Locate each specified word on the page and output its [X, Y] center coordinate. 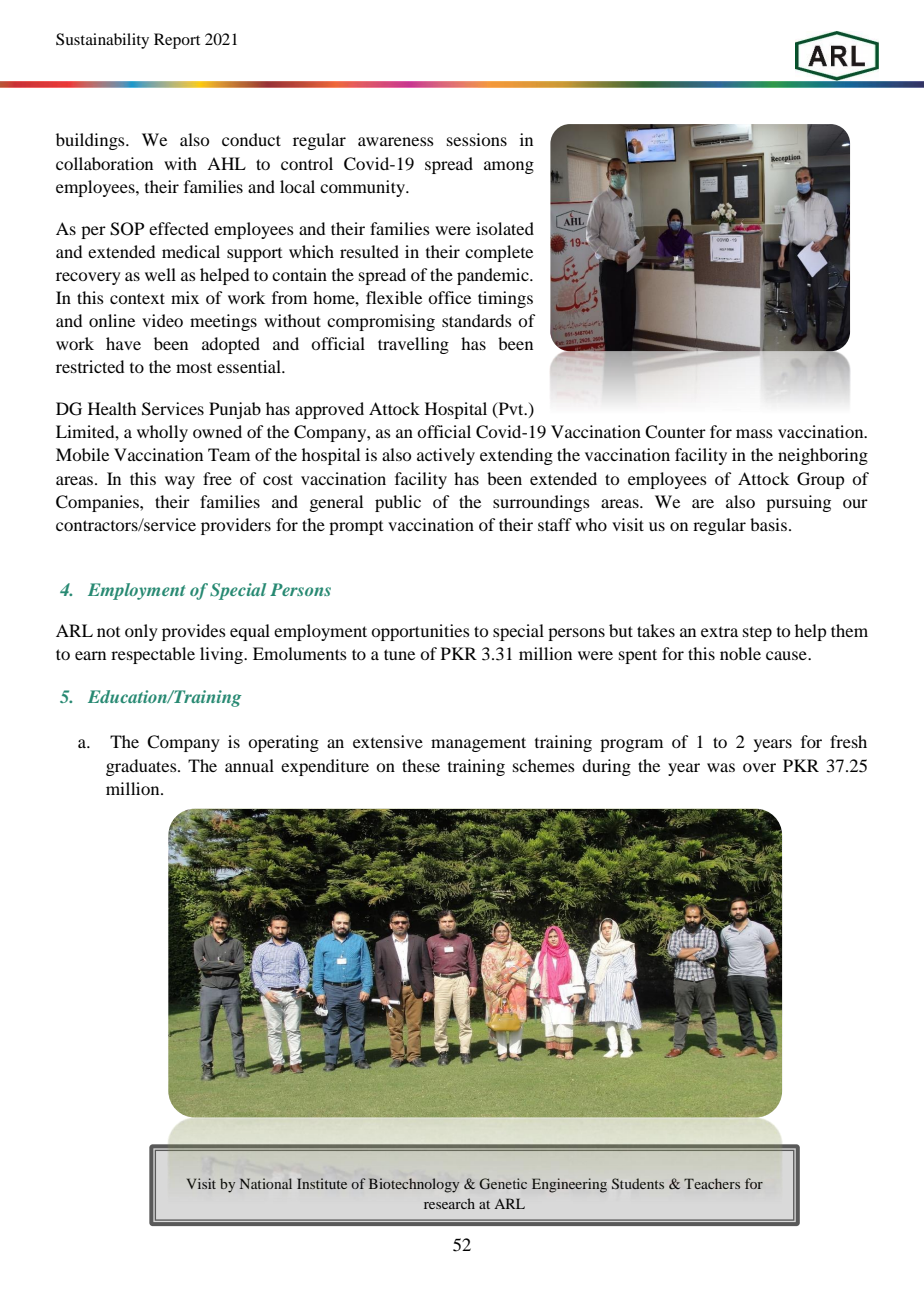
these [421, 765]
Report [177, 41]
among [509, 167]
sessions [477, 139]
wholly [162, 433]
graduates [142, 767]
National [266, 1183]
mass [754, 433]
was [721, 767]
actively [446, 456]
